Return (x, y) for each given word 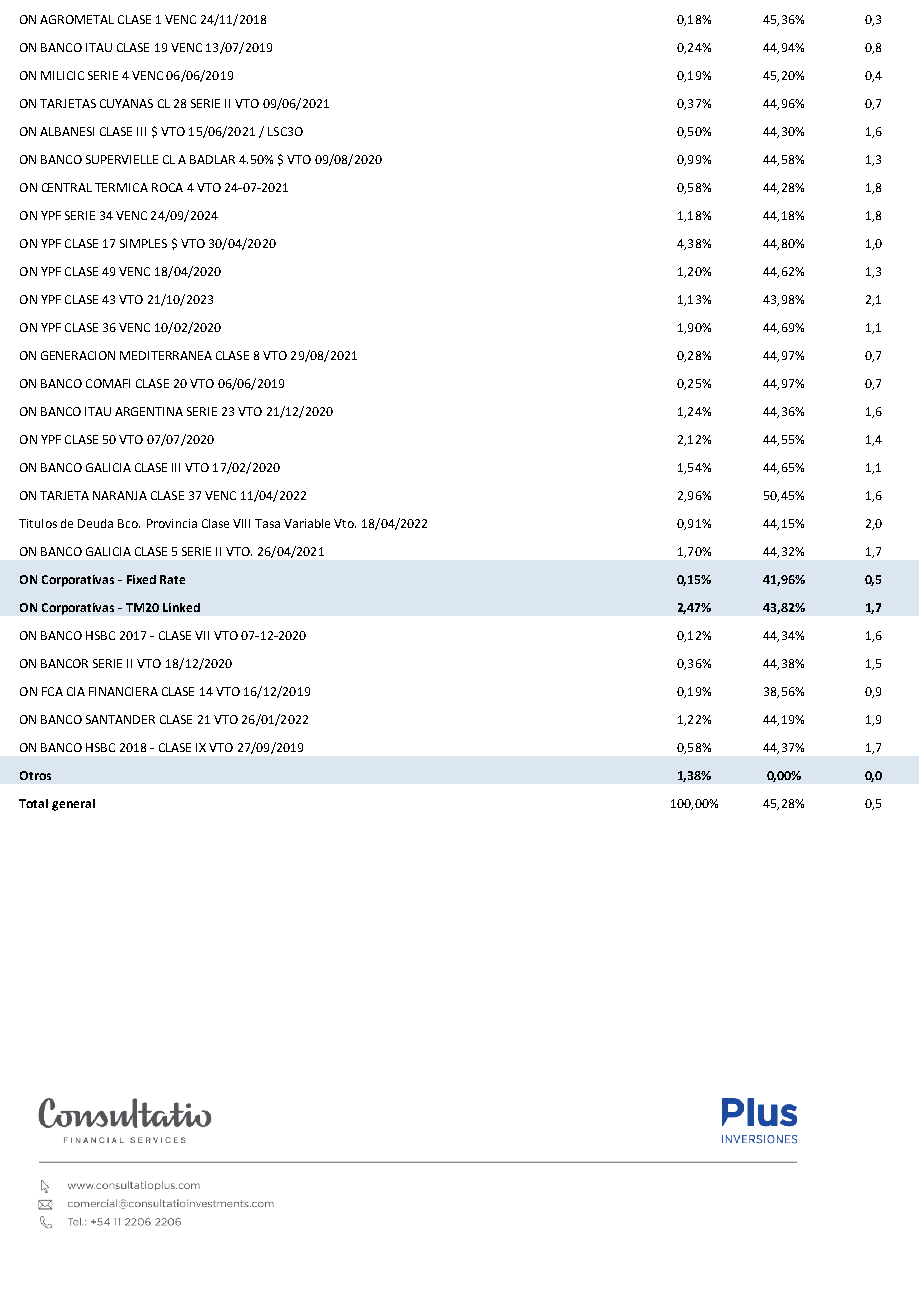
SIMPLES (143, 243)
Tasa (267, 523)
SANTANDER (120, 719)
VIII (241, 523)
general (73, 805)
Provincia (172, 523)
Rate (172, 579)
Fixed (141, 579)
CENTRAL (67, 187)
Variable (307, 523)
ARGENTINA (149, 411)
